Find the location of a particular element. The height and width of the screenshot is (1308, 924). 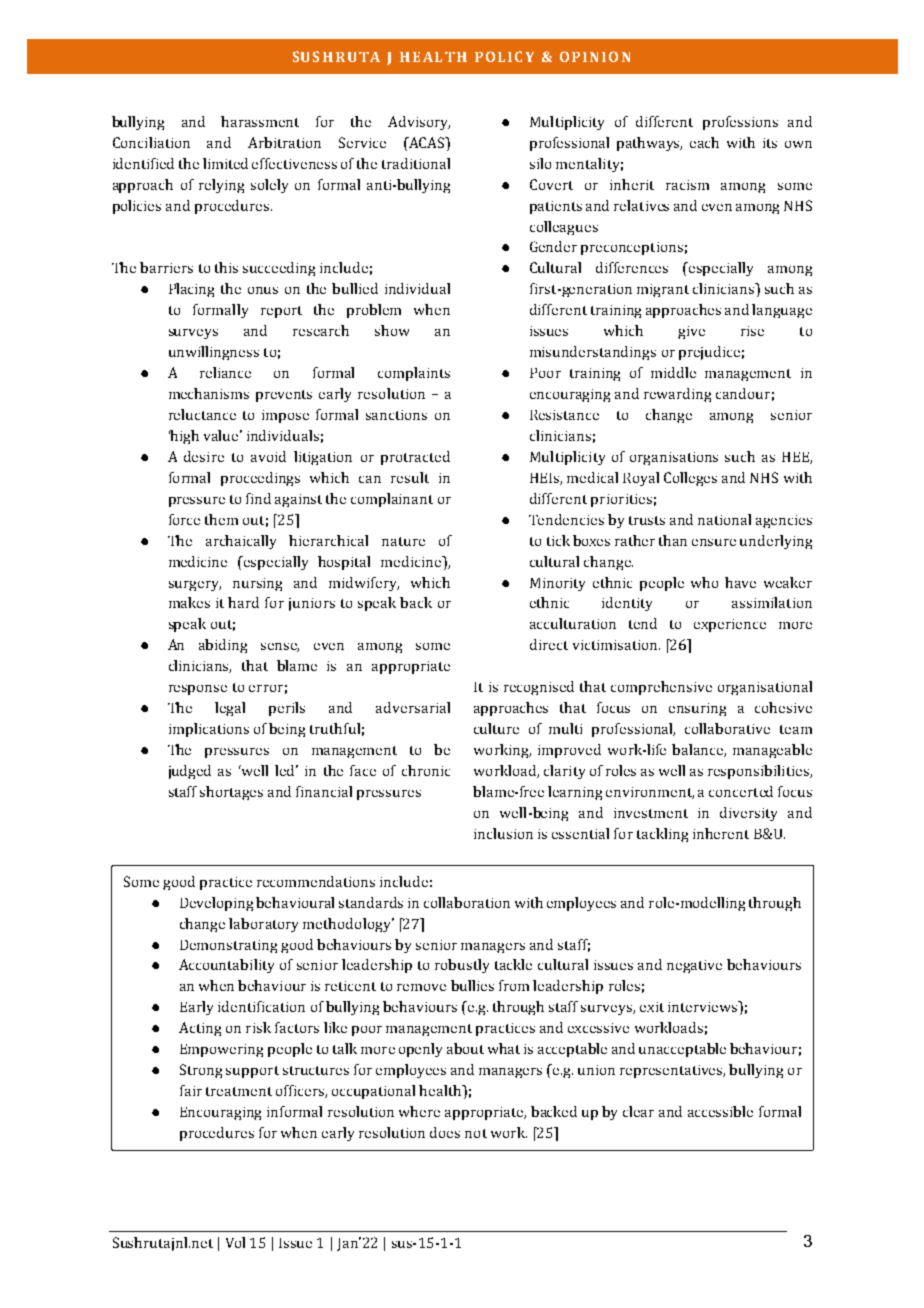

POLICY is located at coordinates (504, 56).
